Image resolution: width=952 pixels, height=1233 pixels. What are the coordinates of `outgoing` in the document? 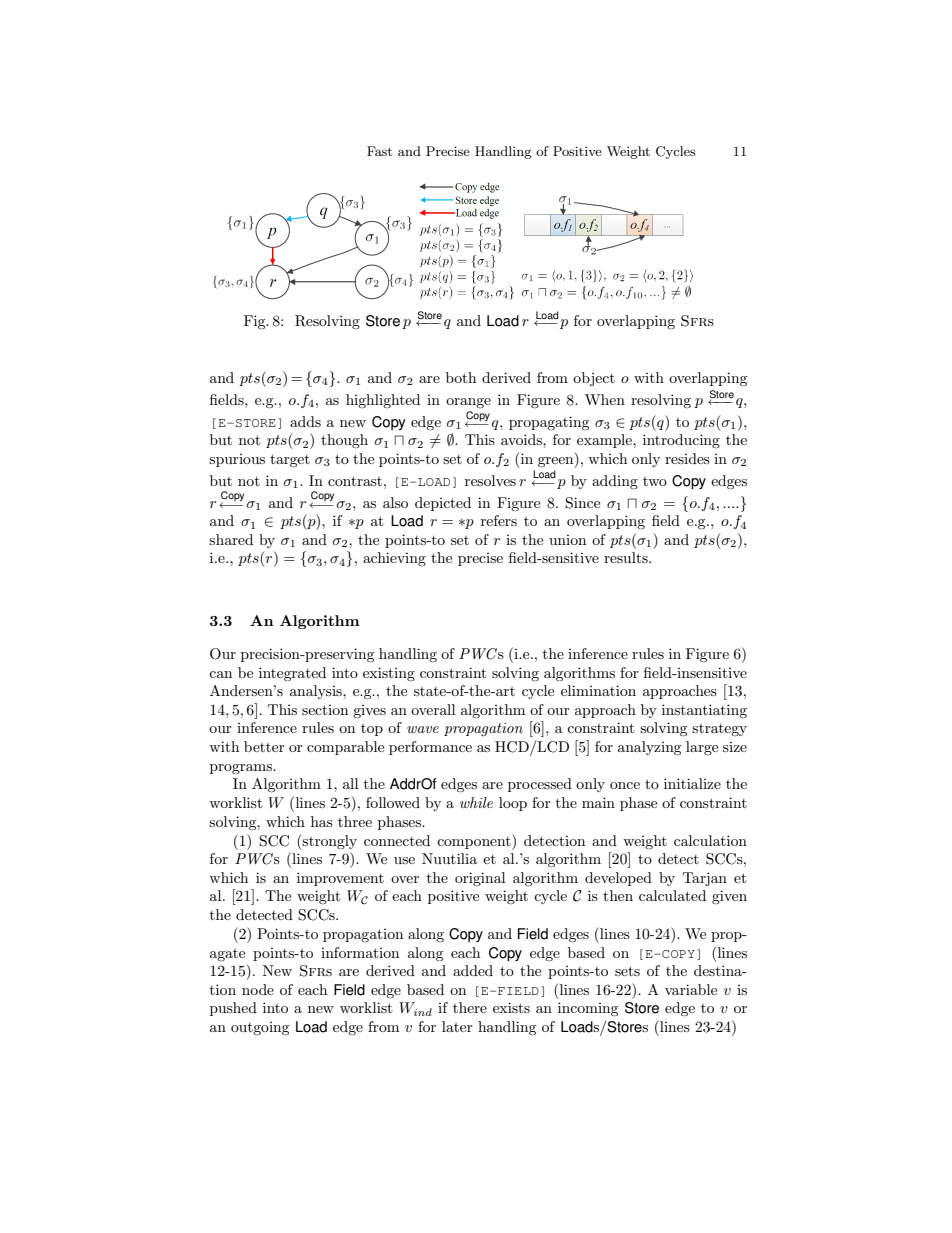 It's located at (260, 1028).
